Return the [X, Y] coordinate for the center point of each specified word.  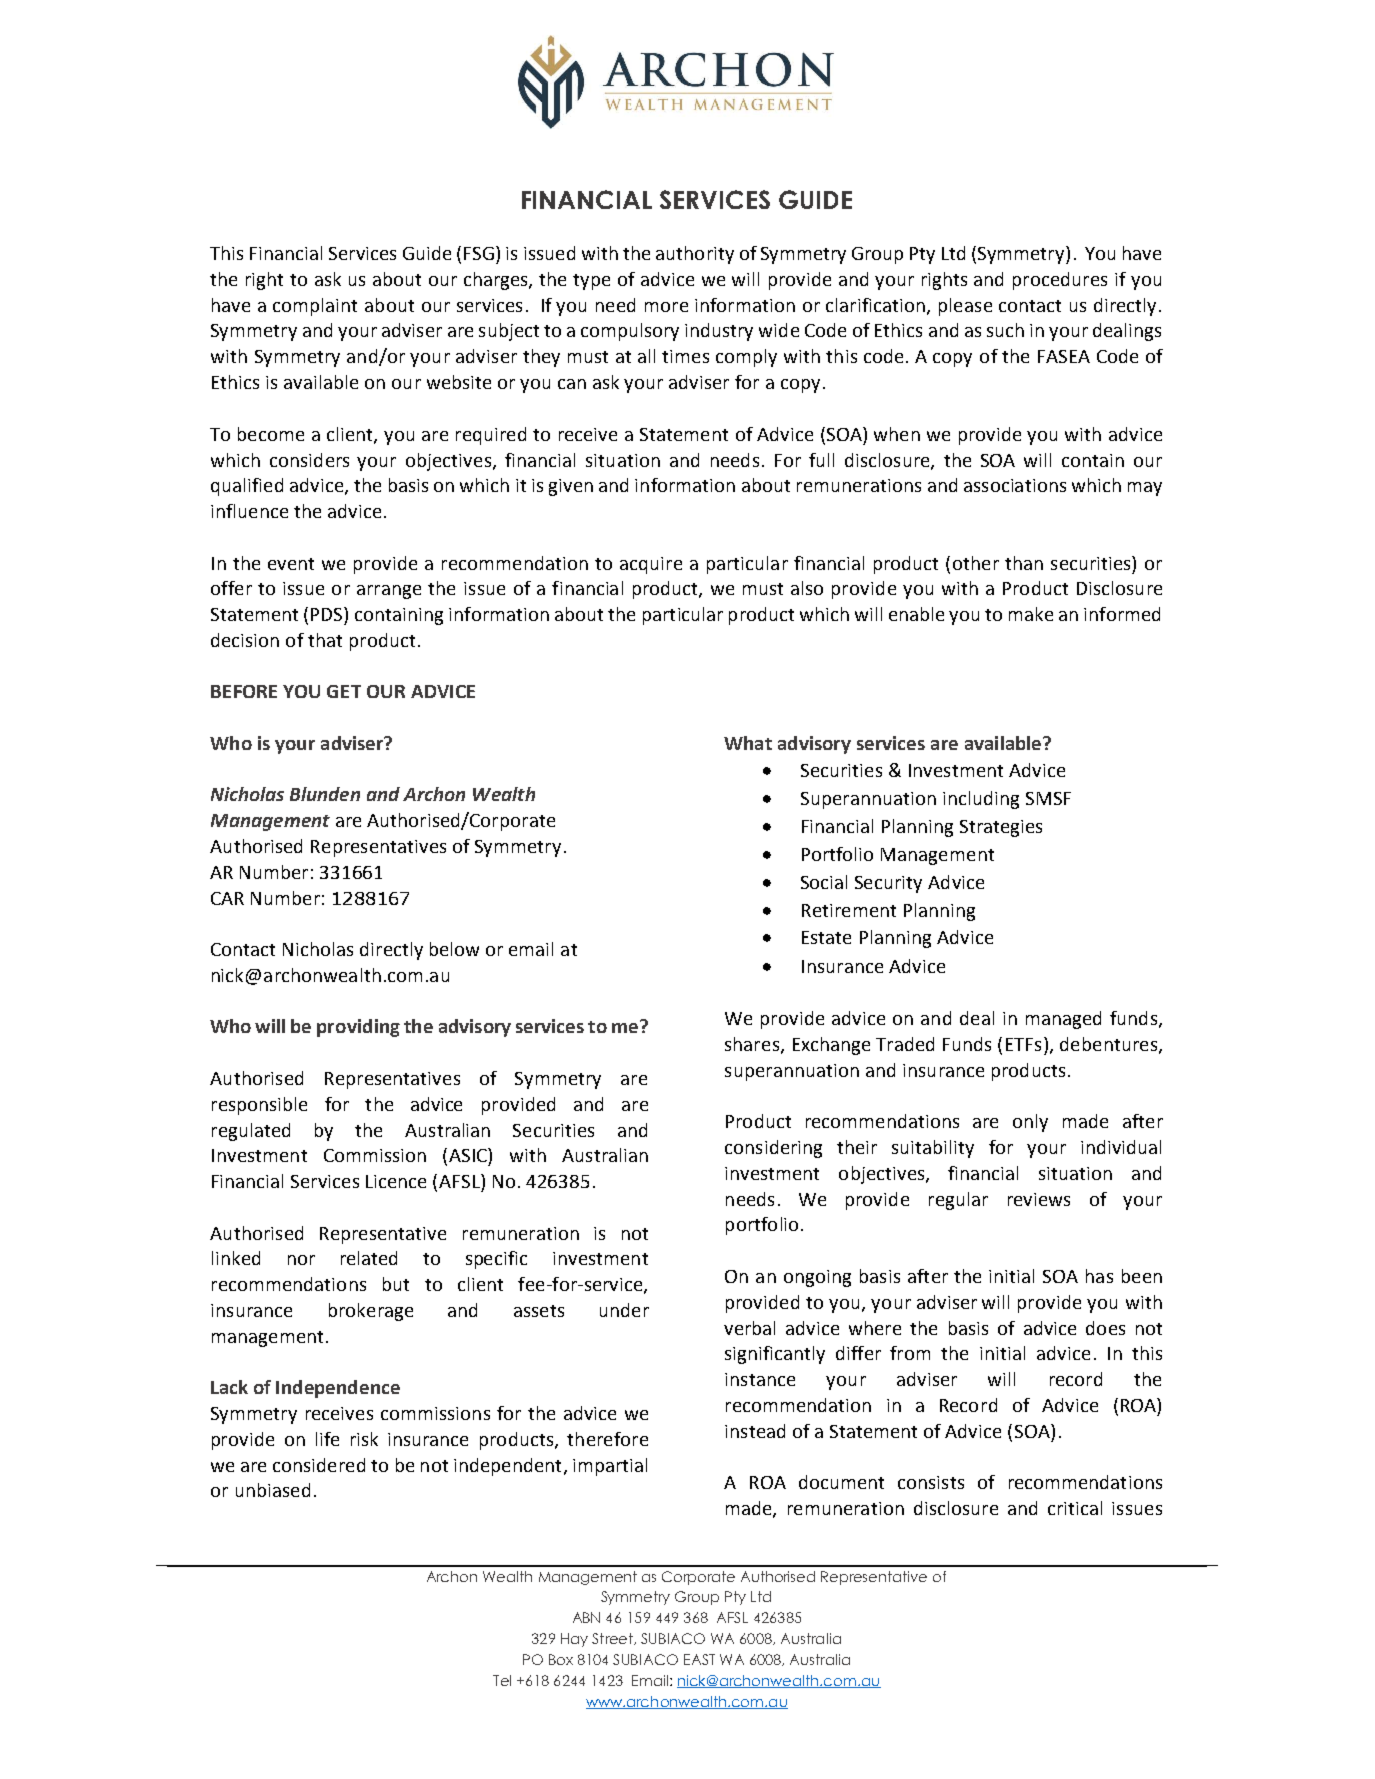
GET [344, 691]
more [666, 307]
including [981, 800]
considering [773, 1149]
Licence [396, 1181]
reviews [1039, 1199]
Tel [502, 1680]
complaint [315, 307]
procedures [1060, 281]
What [748, 743]
